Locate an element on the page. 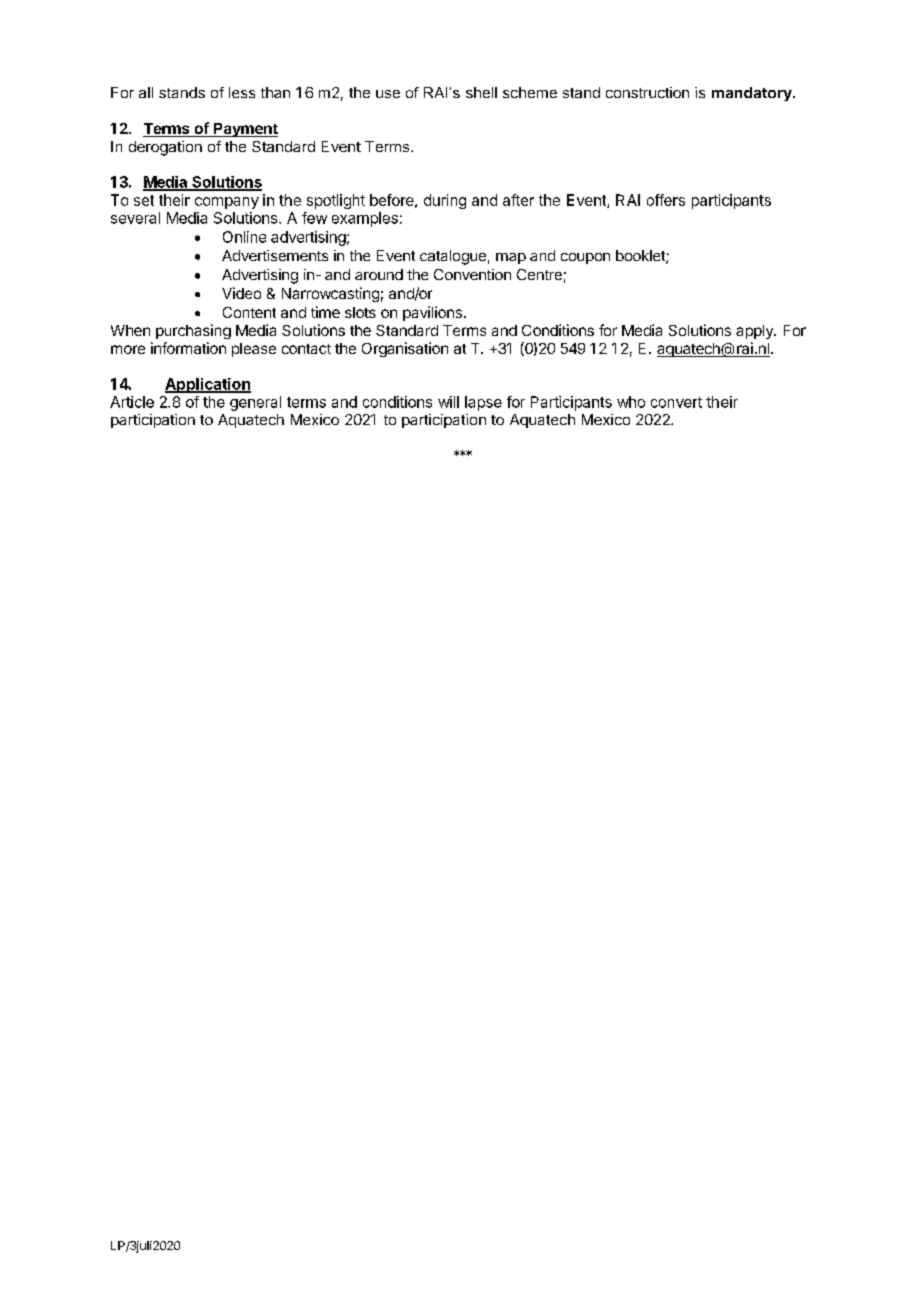 Image resolution: width=924 pixels, height=1308 pixels. during is located at coordinates (445, 201).
